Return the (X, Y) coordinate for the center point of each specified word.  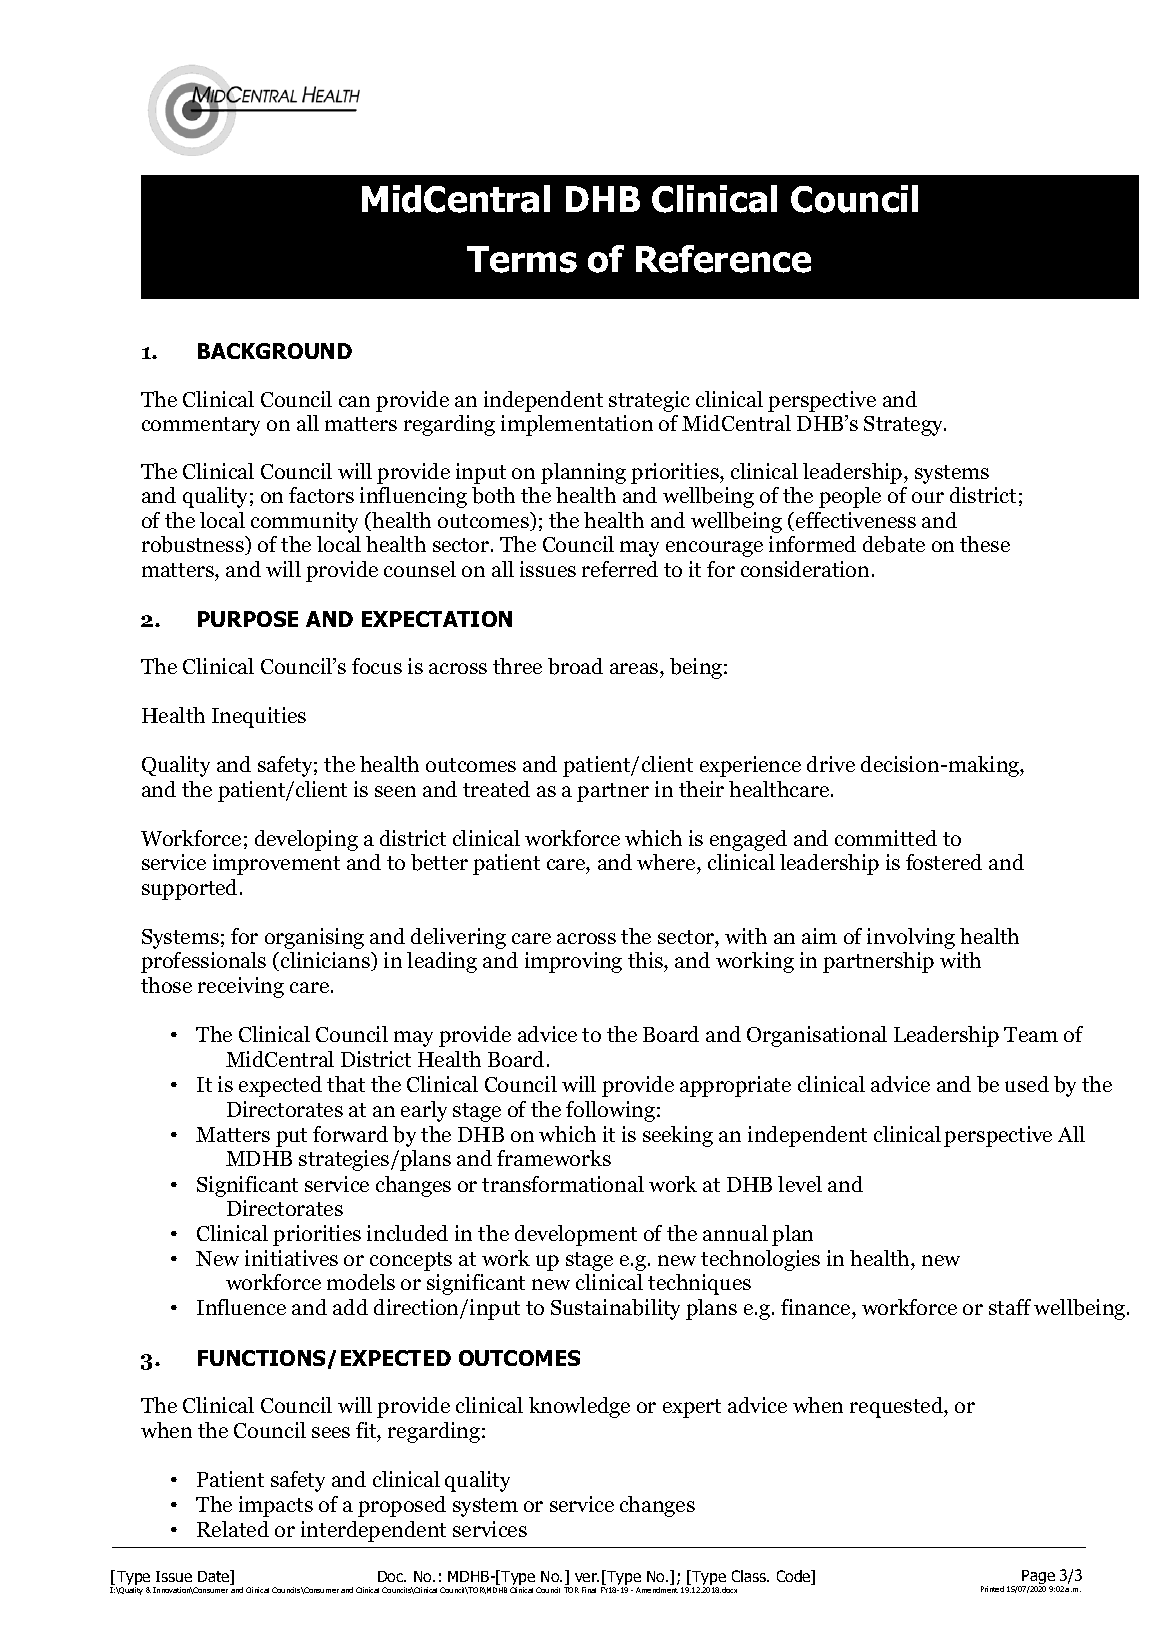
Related (233, 1529)
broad (575, 666)
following (610, 1111)
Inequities (259, 717)
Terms (522, 259)
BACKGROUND (275, 351)
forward (350, 1134)
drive (831, 764)
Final (589, 1590)
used (1027, 1084)
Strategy (905, 426)
